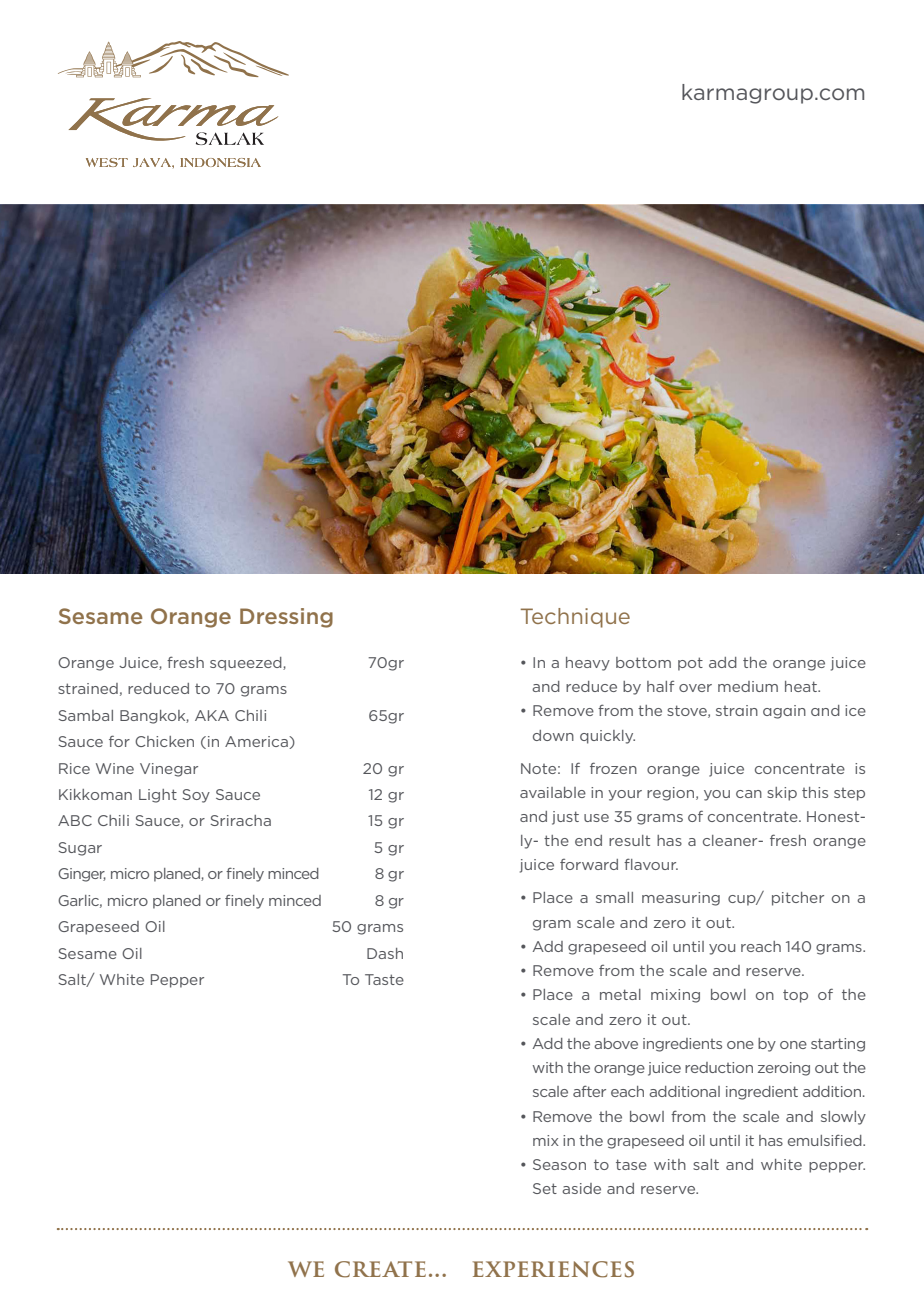 The image size is (924, 1311). Describe the element at coordinates (247, 664) in the image. I see `squeezed` at that location.
